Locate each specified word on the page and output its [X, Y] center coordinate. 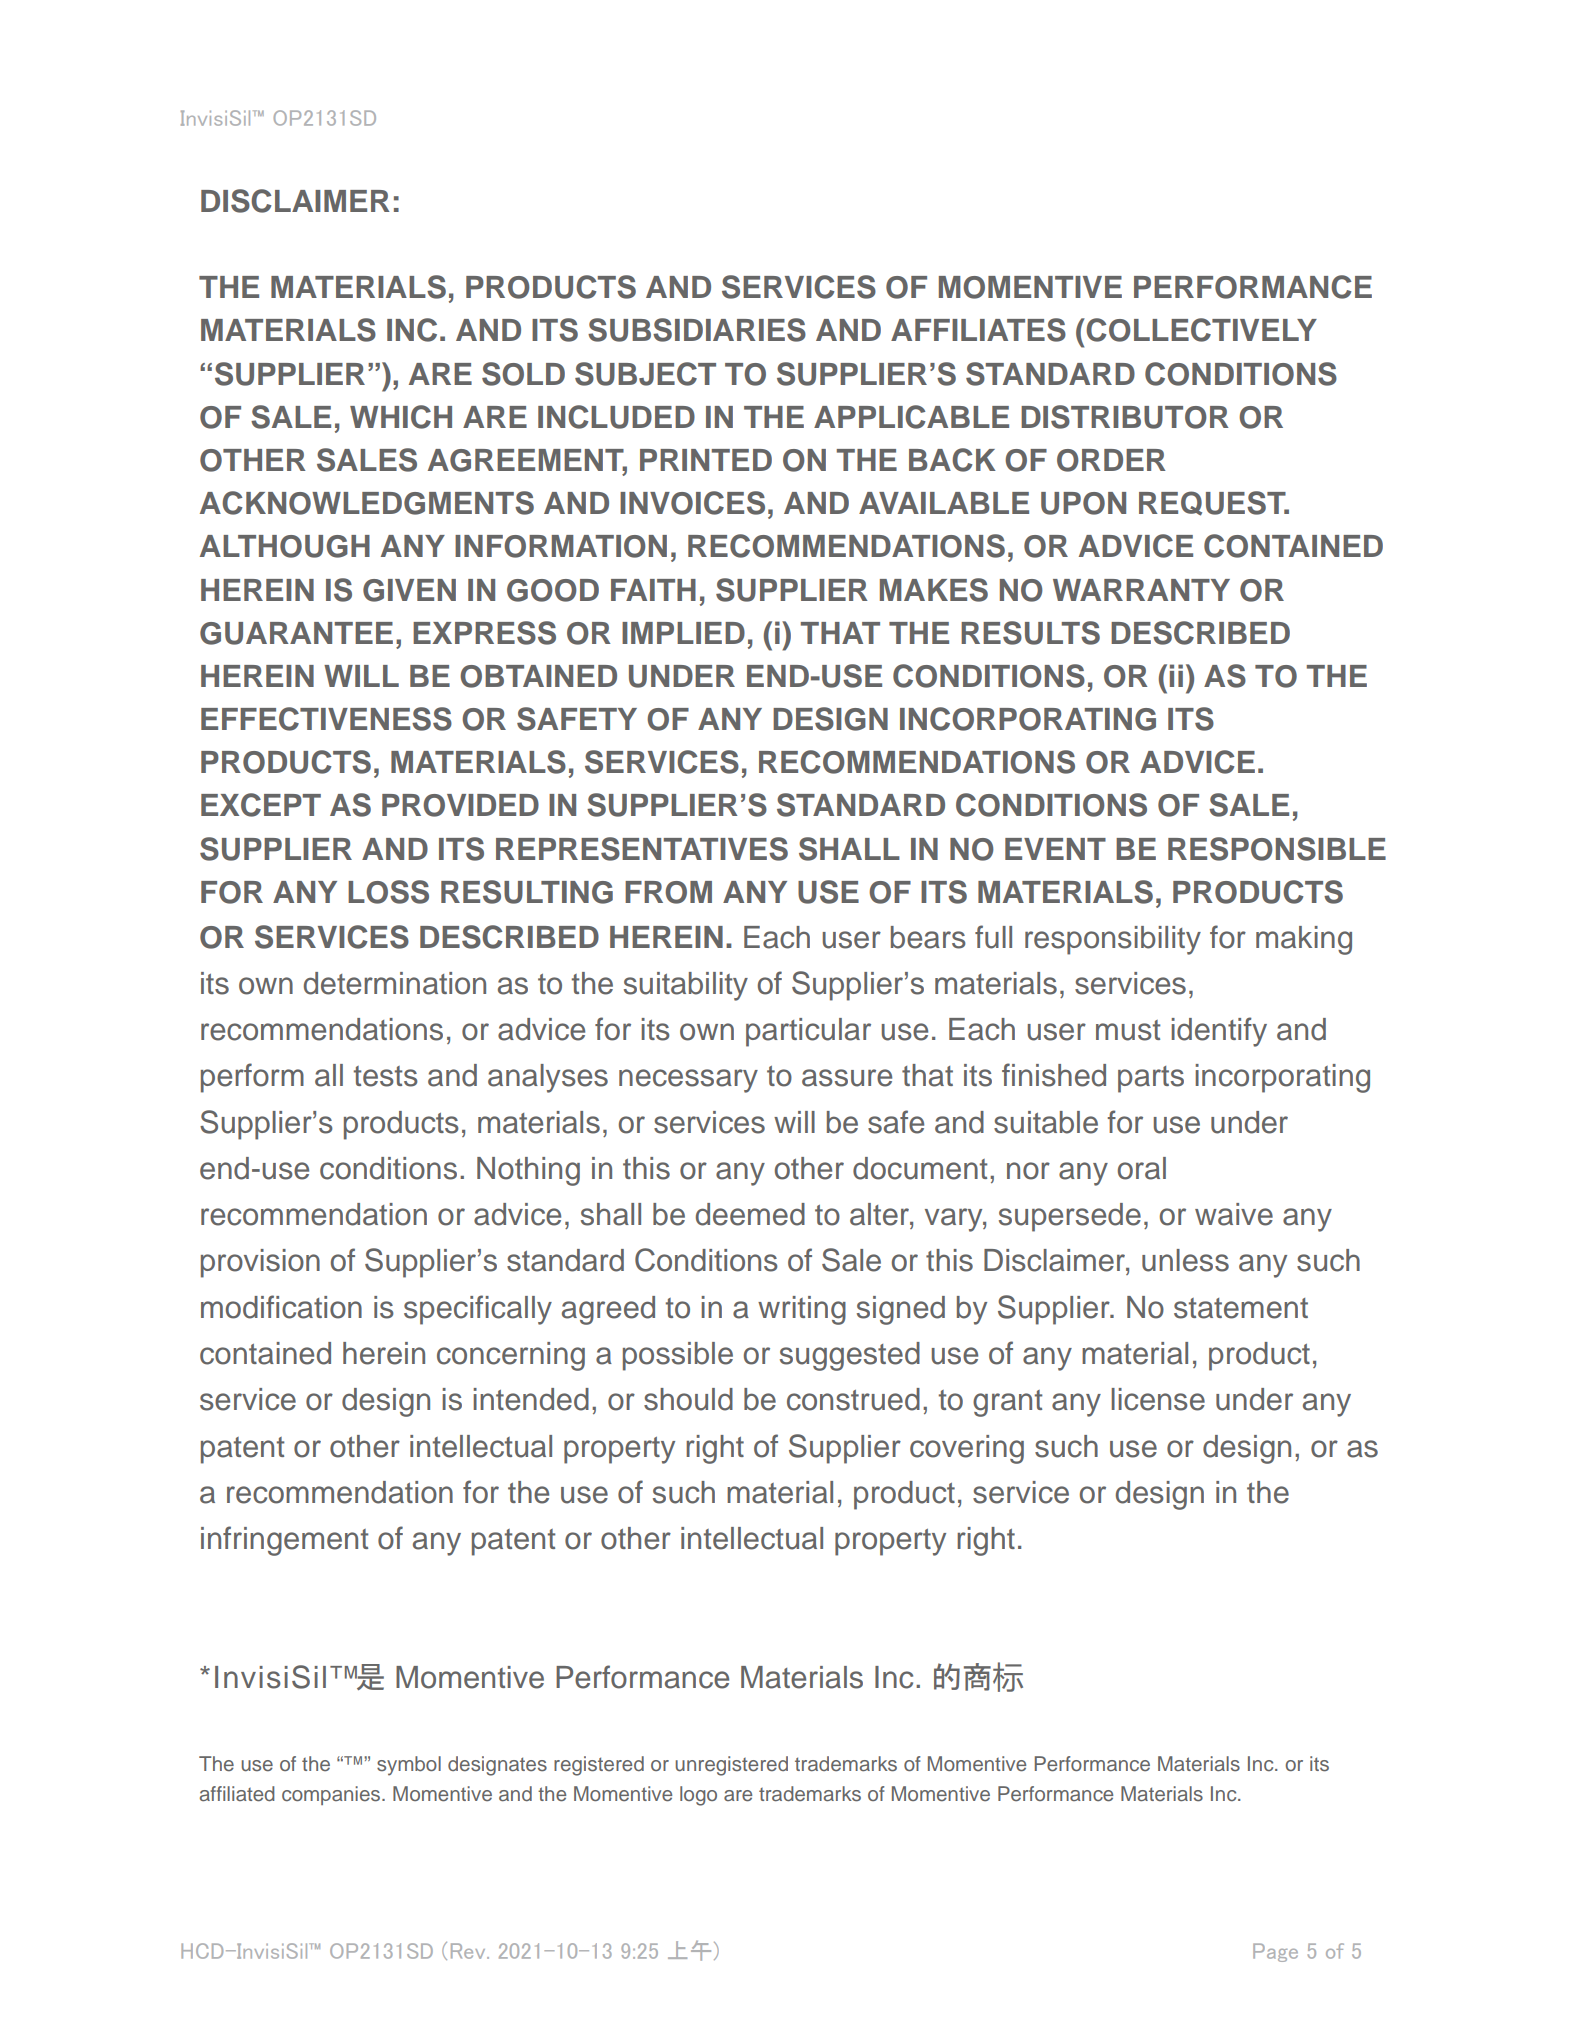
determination [395, 983]
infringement [284, 1541]
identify [1219, 1032]
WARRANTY [1141, 590]
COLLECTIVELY [1200, 330]
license [1158, 1399]
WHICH [401, 417]
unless [1185, 1260]
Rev [469, 1951]
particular [808, 1032]
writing [802, 1310]
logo [698, 1796]
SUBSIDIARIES [697, 330]
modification [281, 1307]
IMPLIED [683, 633]
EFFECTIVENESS [326, 719]
